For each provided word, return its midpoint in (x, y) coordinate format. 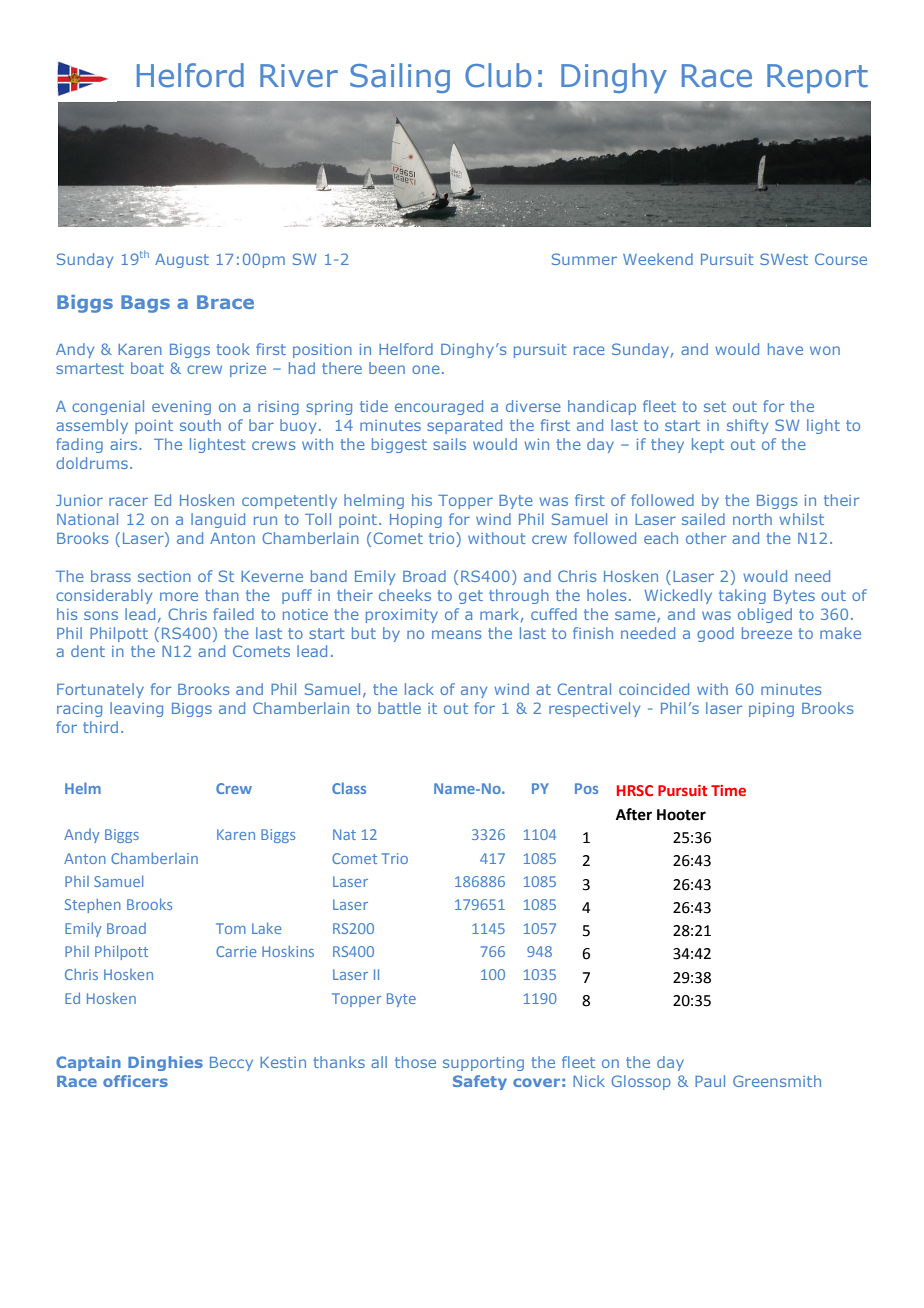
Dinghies (165, 1063)
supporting (483, 1064)
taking (742, 596)
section (164, 576)
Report (817, 78)
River (299, 76)
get (471, 597)
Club (498, 75)
